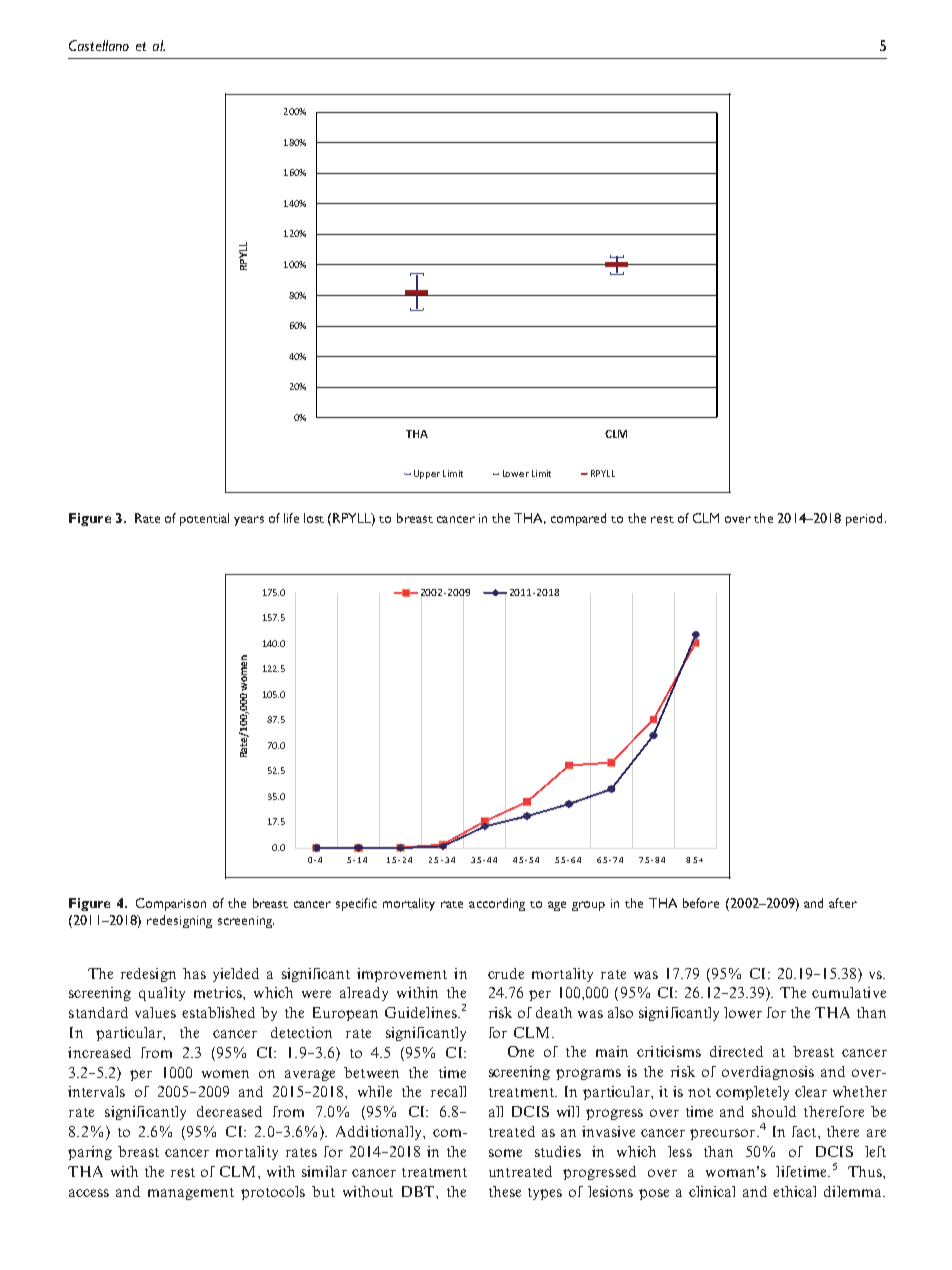 The height and width of the page is (1270, 952). I want to click on before, so click(701, 903).
